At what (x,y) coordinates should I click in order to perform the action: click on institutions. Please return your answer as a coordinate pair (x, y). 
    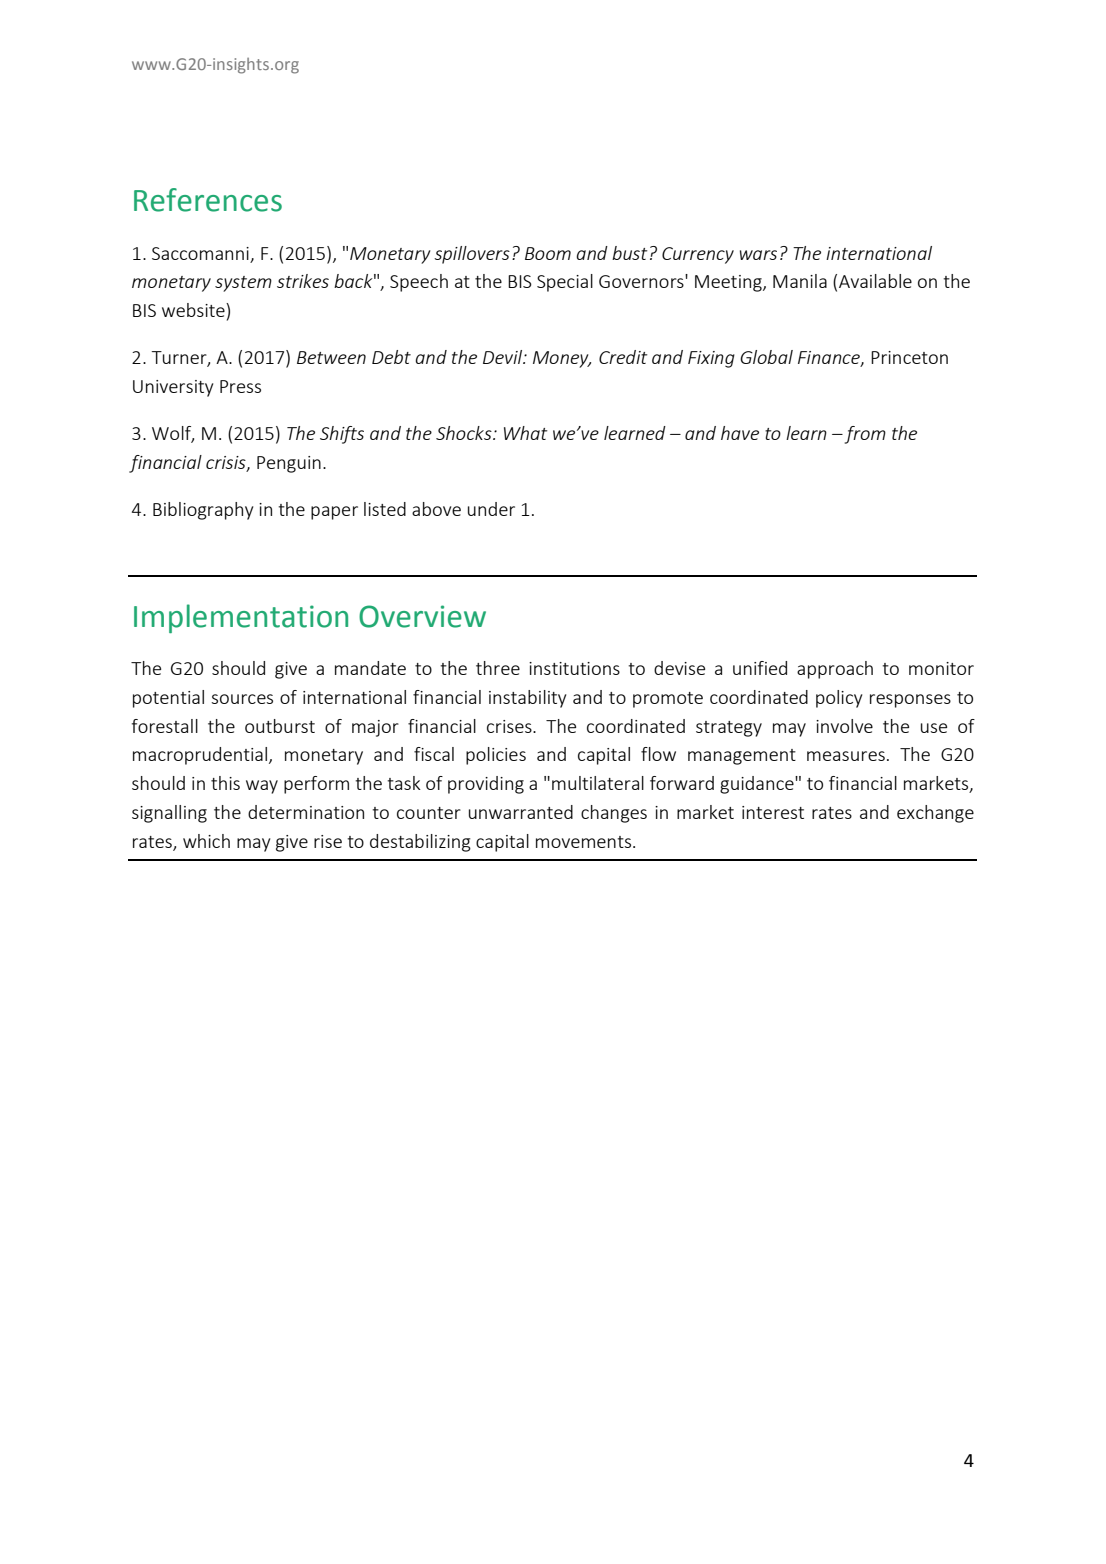
    Looking at the image, I should click on (574, 668).
